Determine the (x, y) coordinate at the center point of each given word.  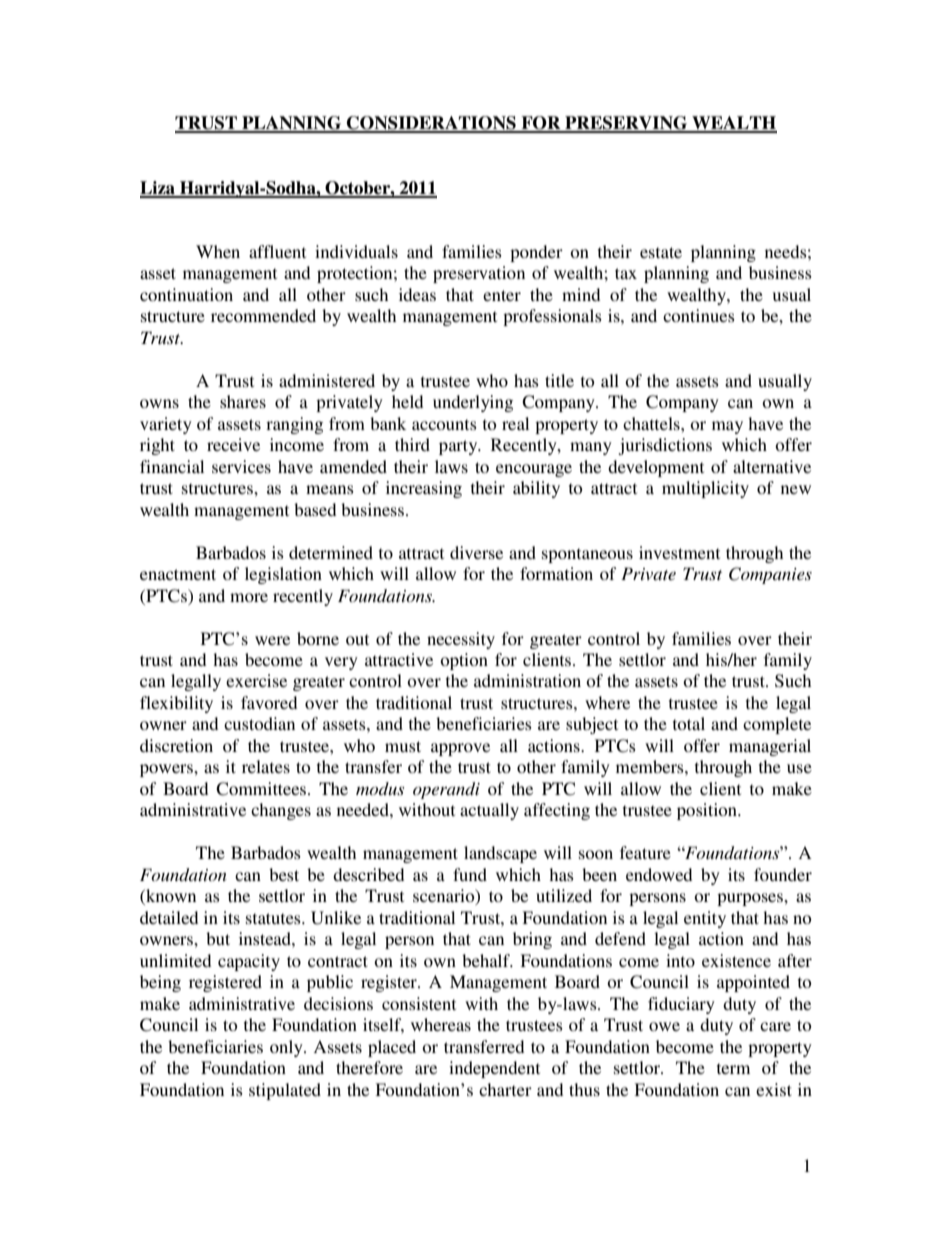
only (287, 1048)
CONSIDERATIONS (431, 124)
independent (494, 1069)
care (775, 1026)
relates (266, 766)
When (218, 251)
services (241, 466)
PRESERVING (626, 124)
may (727, 427)
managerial (770, 747)
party (459, 447)
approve (460, 749)
